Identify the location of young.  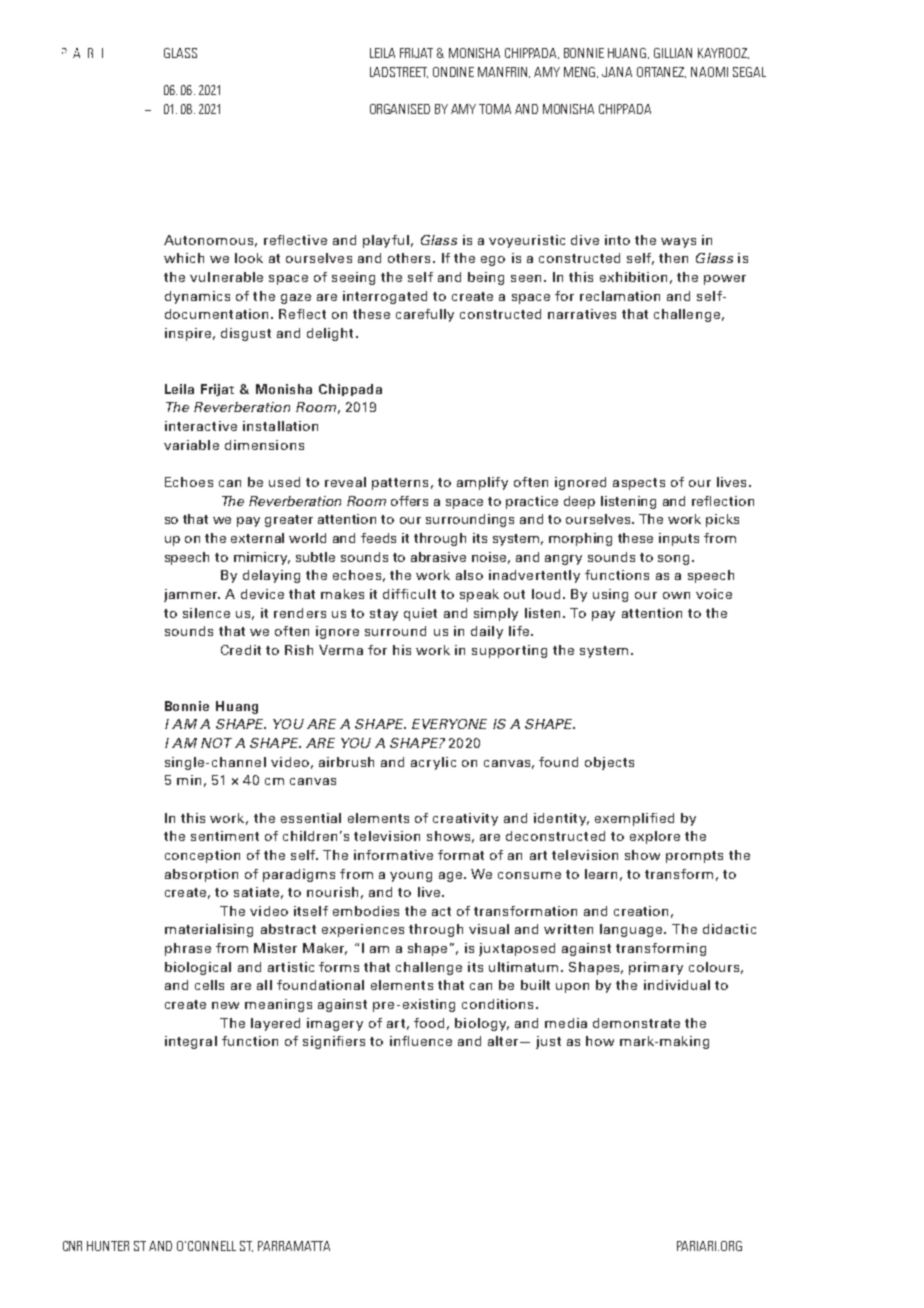
(411, 877).
